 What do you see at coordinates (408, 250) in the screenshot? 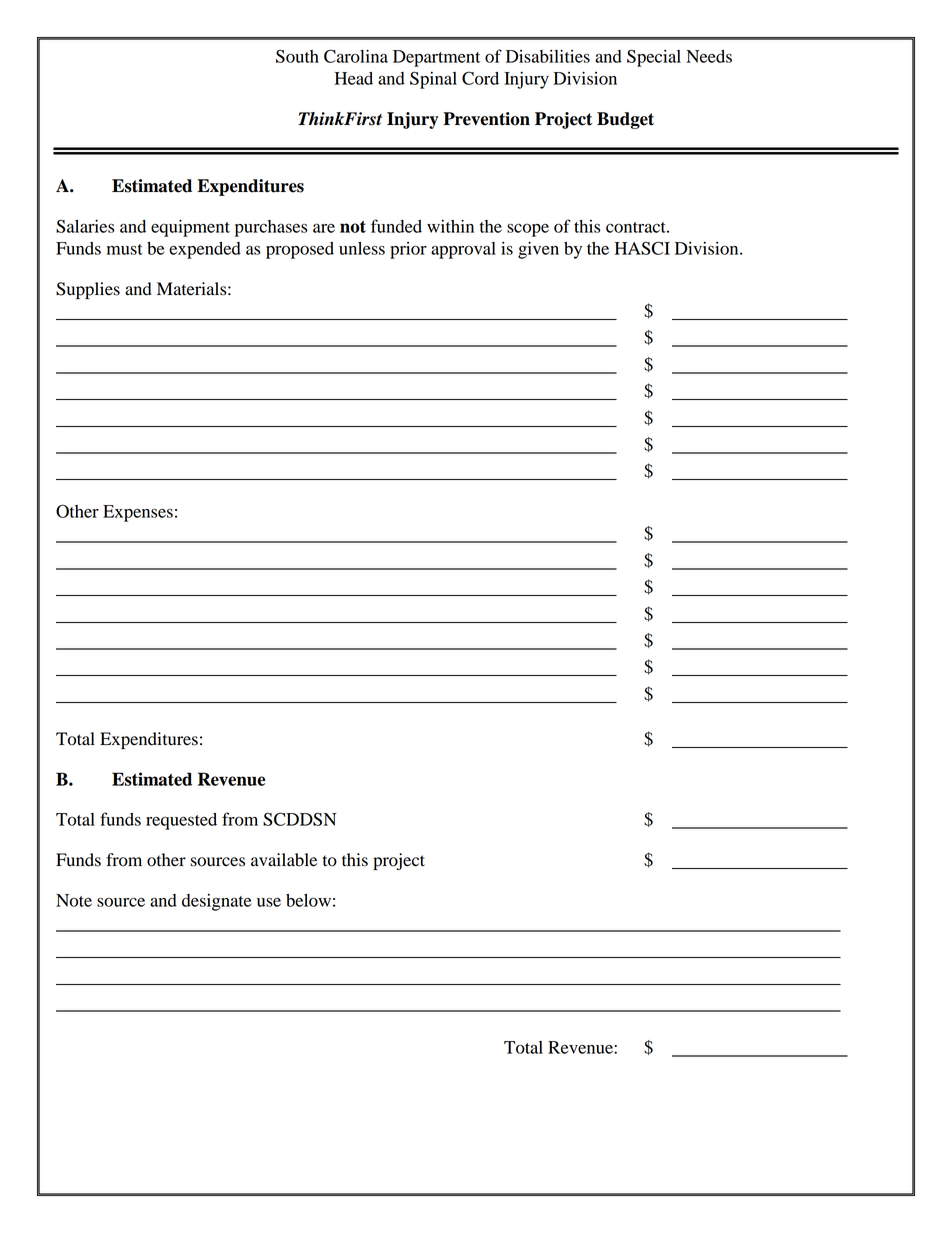
I see `prior` at bounding box center [408, 250].
